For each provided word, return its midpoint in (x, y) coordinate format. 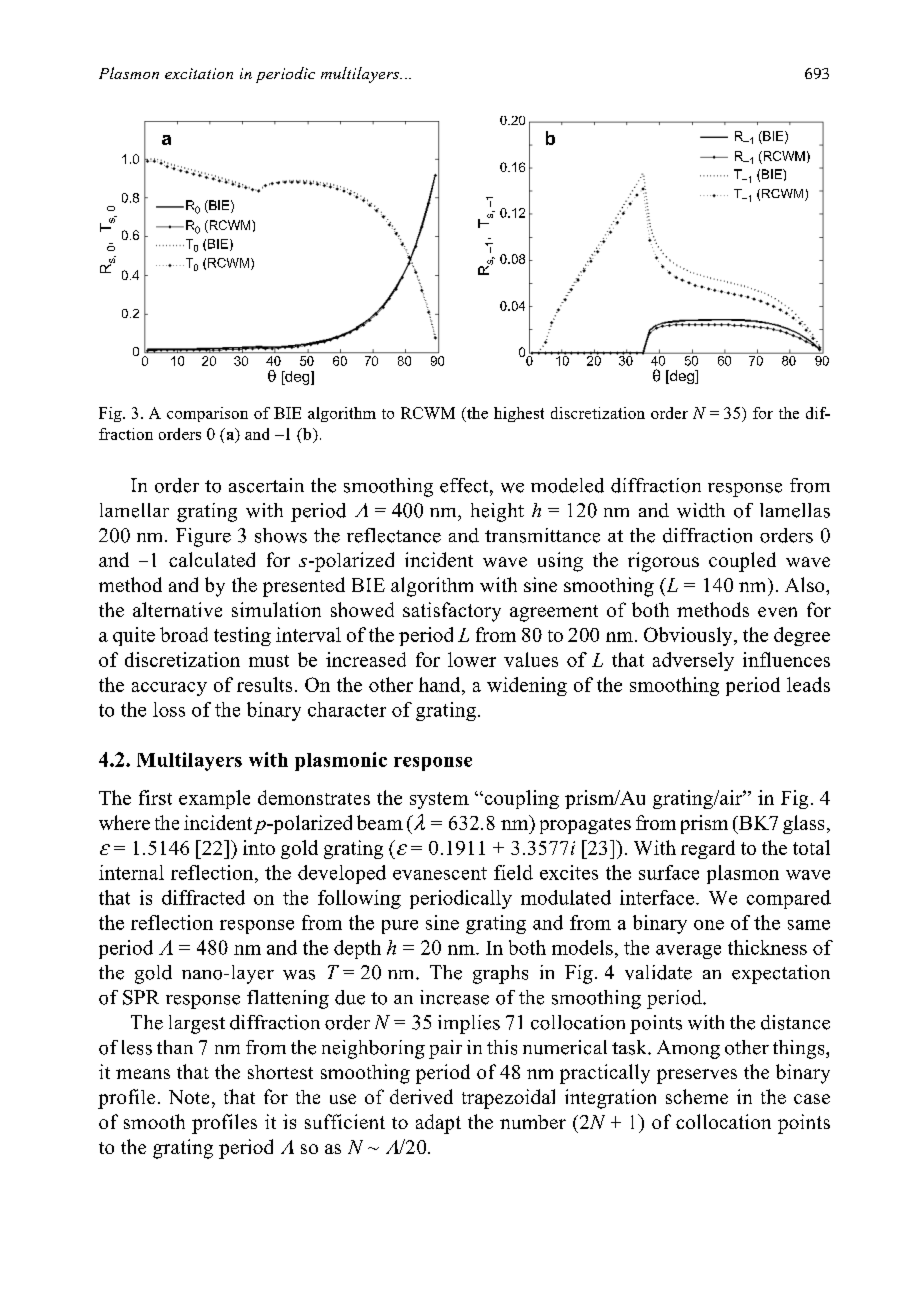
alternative (177, 609)
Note (189, 1097)
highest (519, 414)
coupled (742, 562)
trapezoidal (508, 1099)
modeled (567, 485)
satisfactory (452, 612)
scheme (697, 1096)
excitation (199, 73)
